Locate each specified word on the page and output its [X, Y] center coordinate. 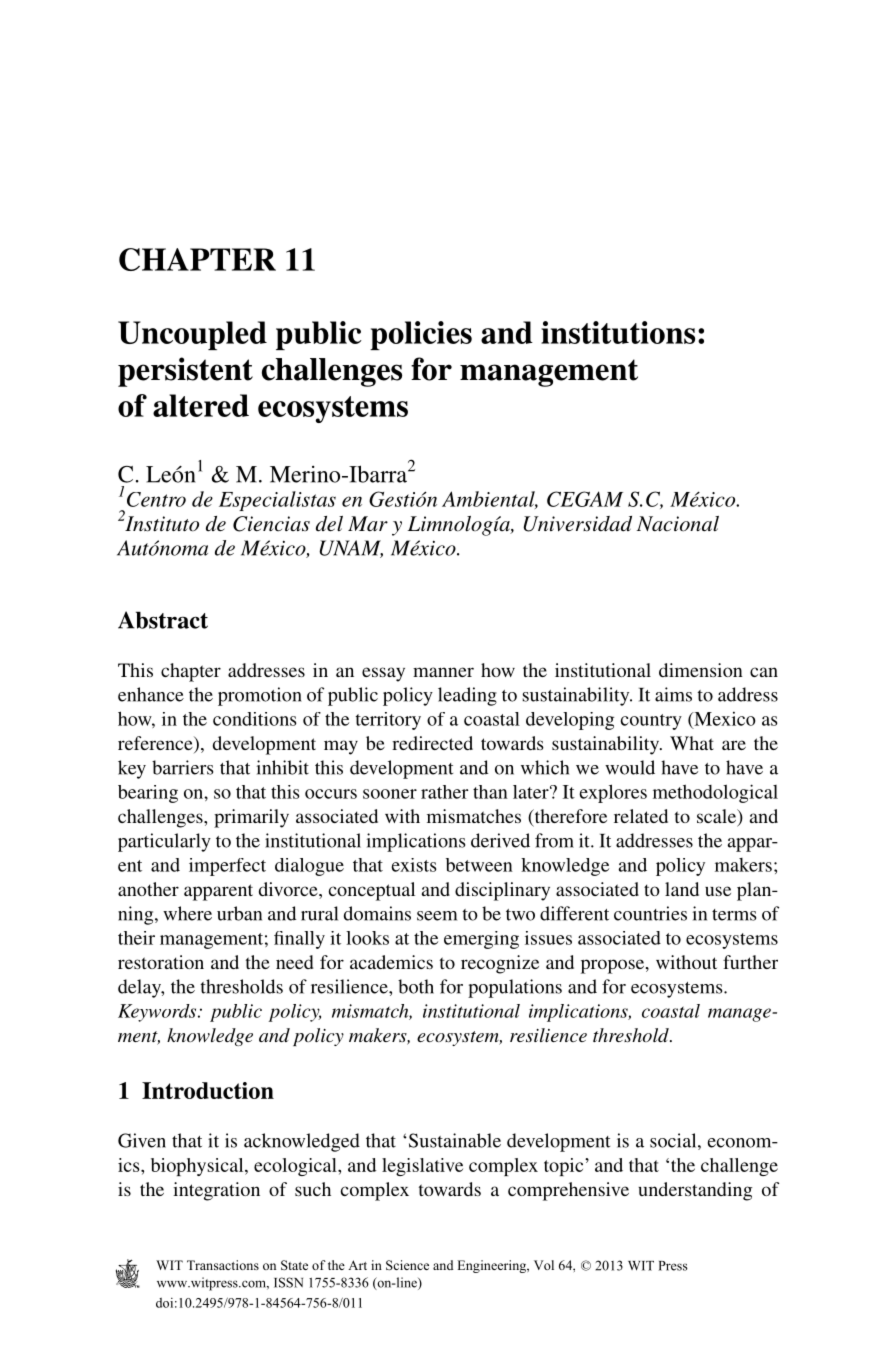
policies [421, 335]
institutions [618, 332]
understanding [695, 1191]
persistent [185, 372]
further [750, 962]
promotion [260, 696]
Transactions [223, 1265]
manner [443, 672]
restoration [161, 962]
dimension [701, 670]
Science [407, 1265]
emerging [481, 940]
